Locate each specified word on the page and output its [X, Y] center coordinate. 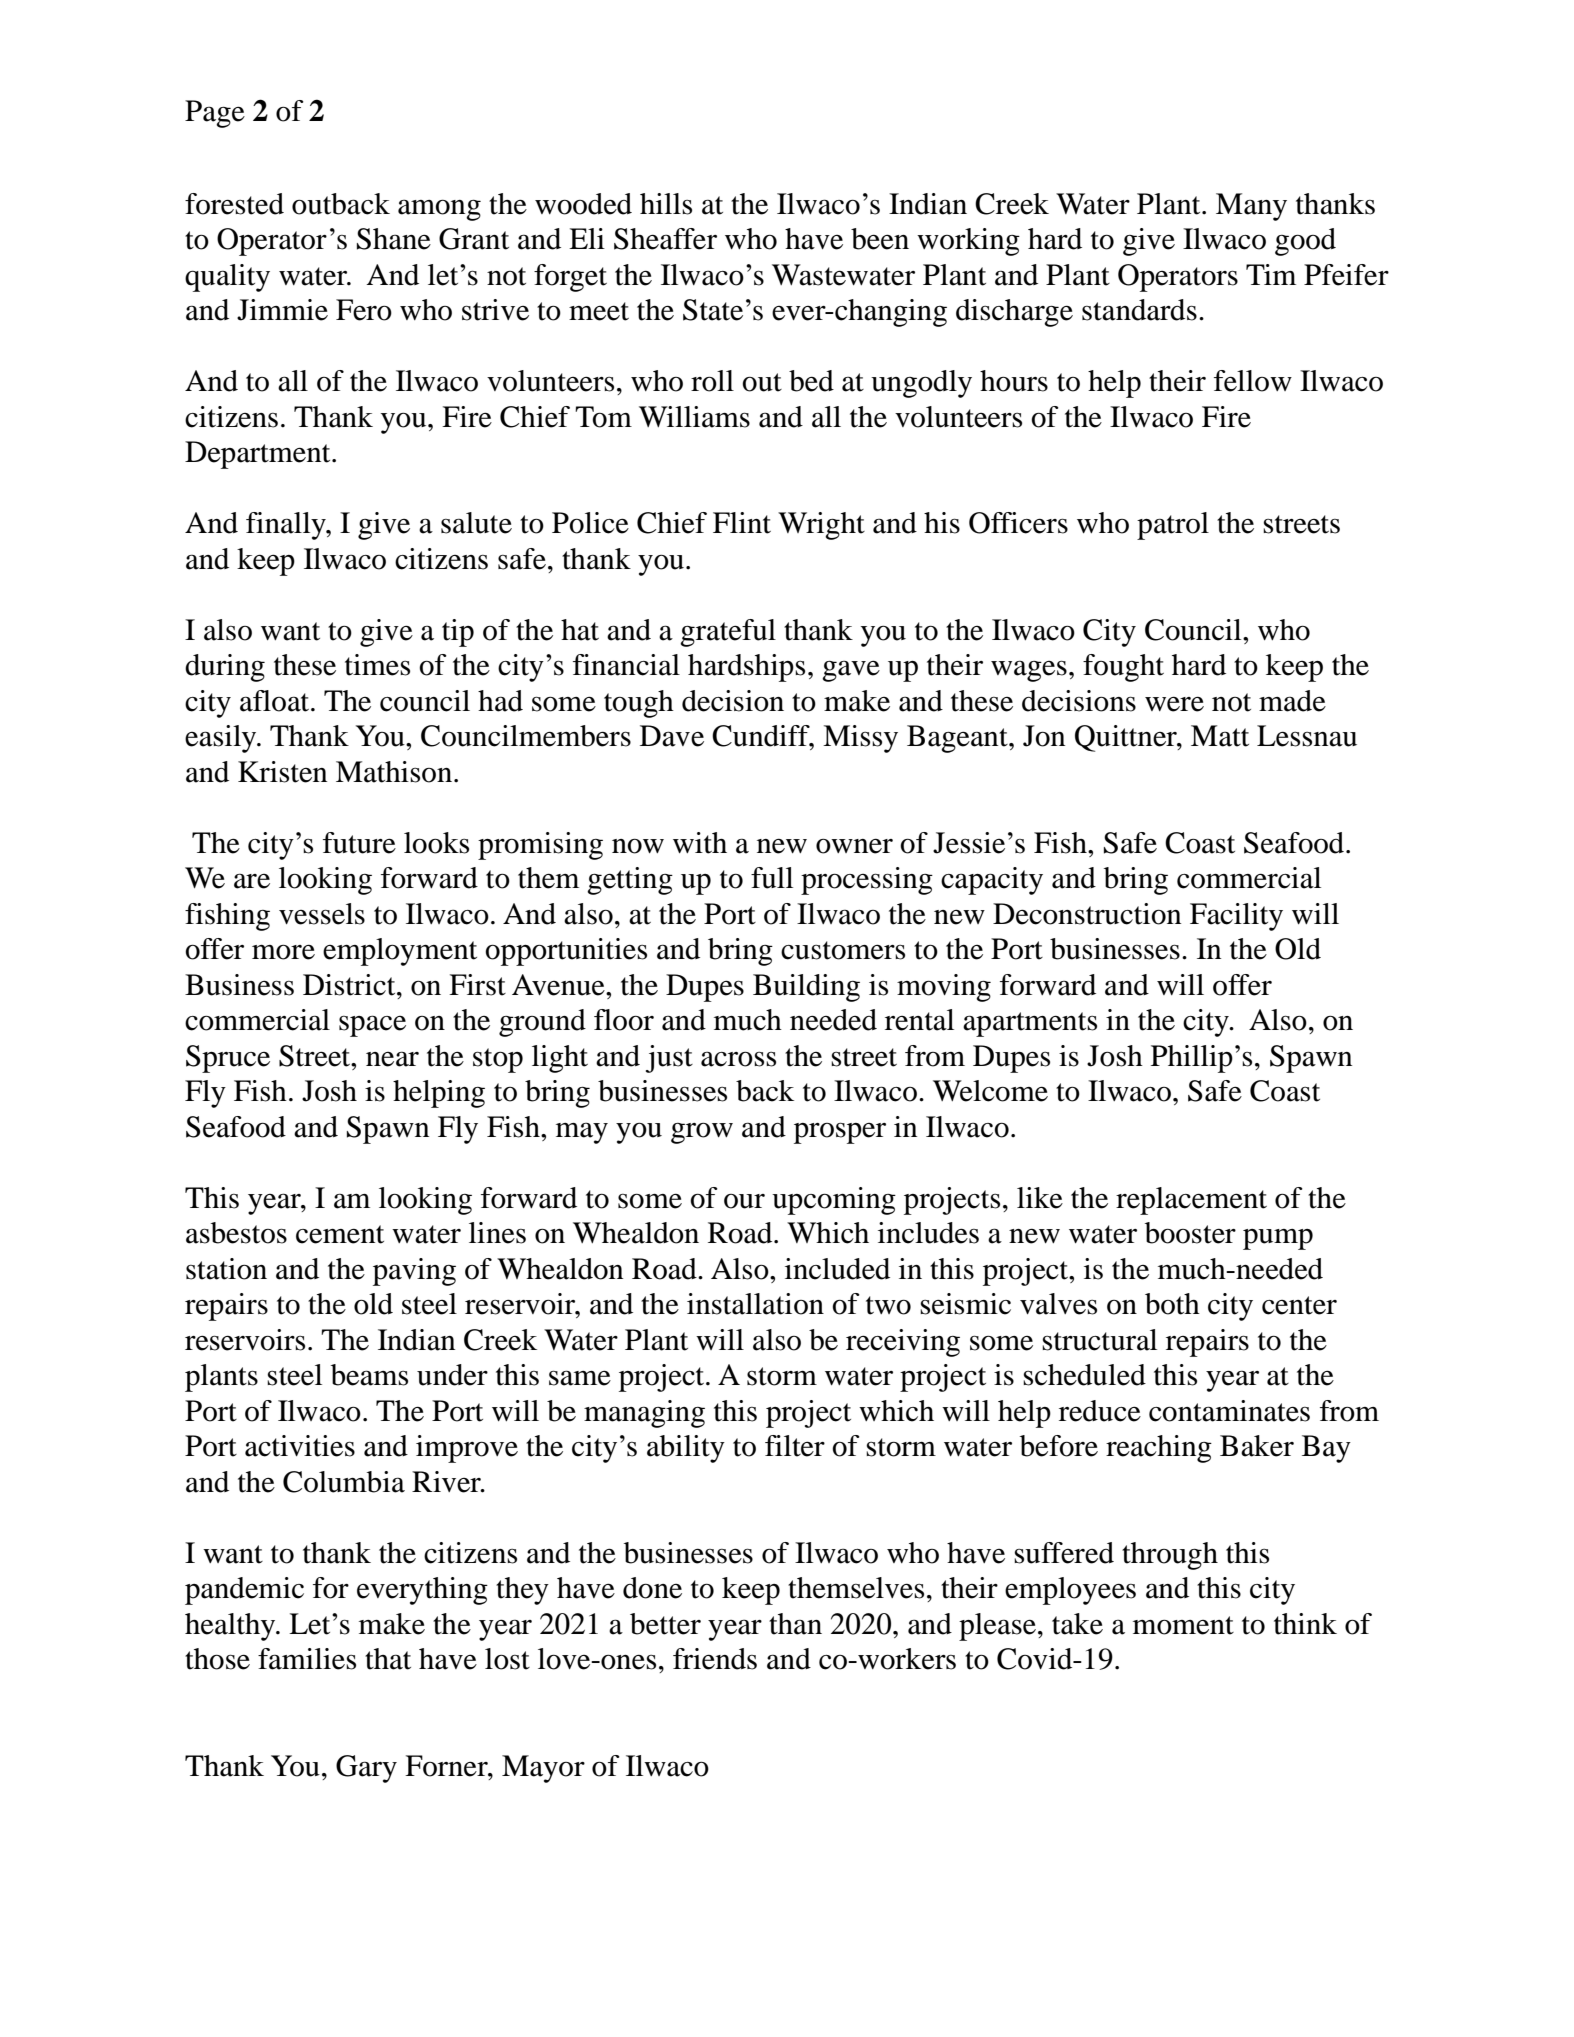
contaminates [1229, 1411]
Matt [1220, 736]
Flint [742, 523]
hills [666, 204]
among [439, 210]
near [392, 1059]
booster [1190, 1233]
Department [259, 455]
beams [369, 1375]
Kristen [282, 772]
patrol [1173, 526]
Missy [860, 739]
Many [1251, 207]
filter [795, 1446]
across [738, 1059]
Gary [366, 1769]
